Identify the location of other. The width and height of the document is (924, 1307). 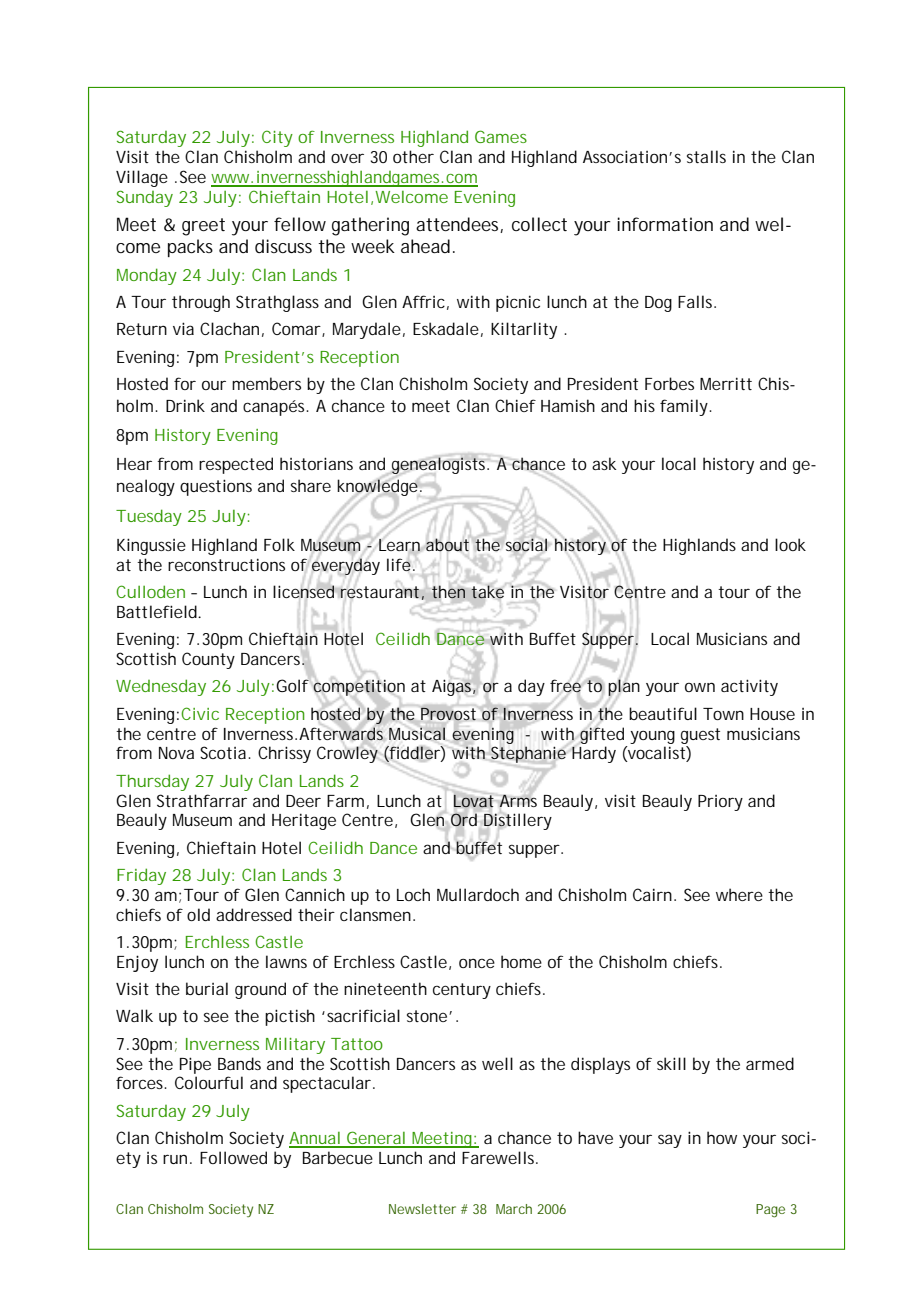
(413, 156).
